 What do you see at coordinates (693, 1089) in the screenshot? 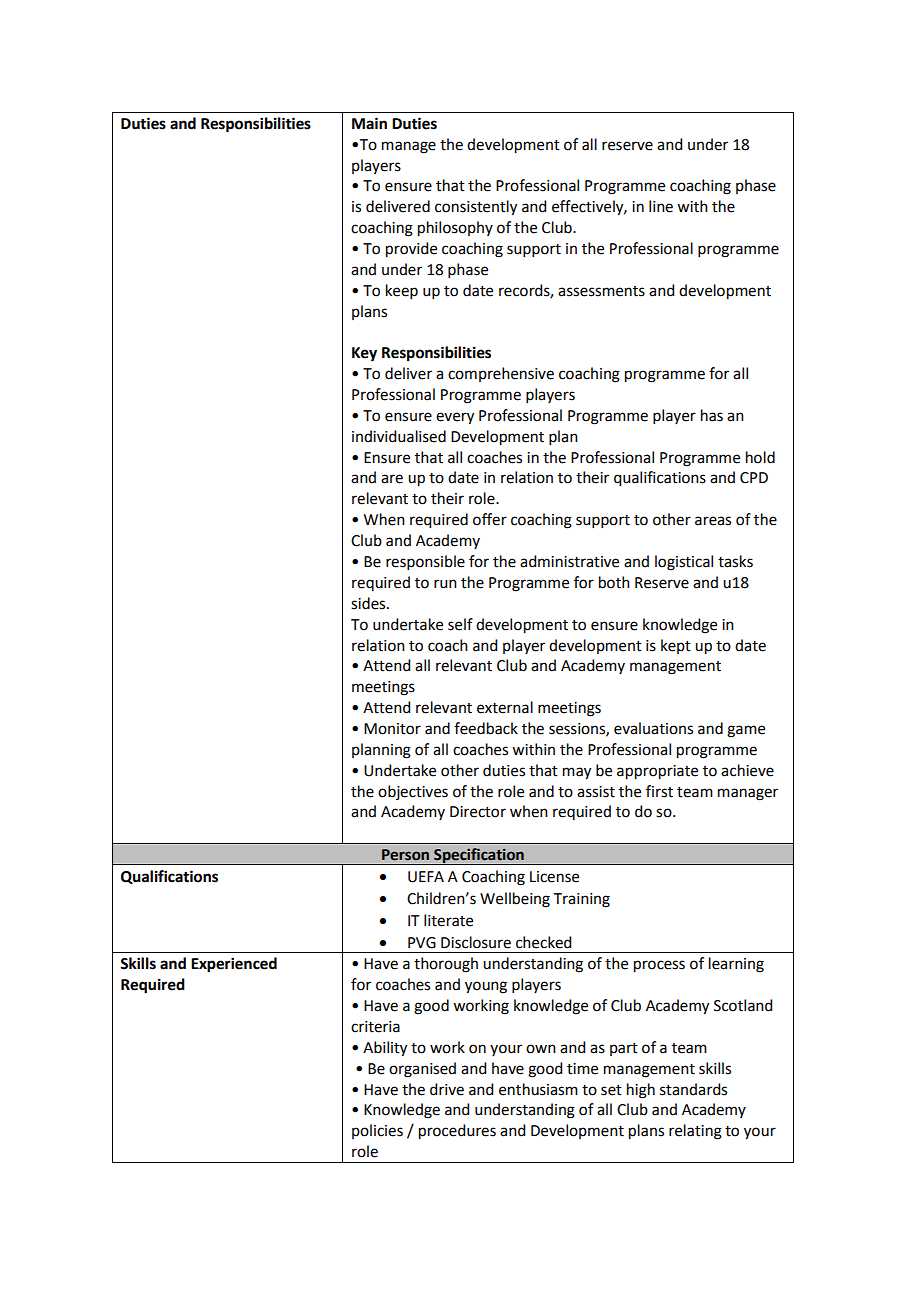
I see `standards` at bounding box center [693, 1089].
